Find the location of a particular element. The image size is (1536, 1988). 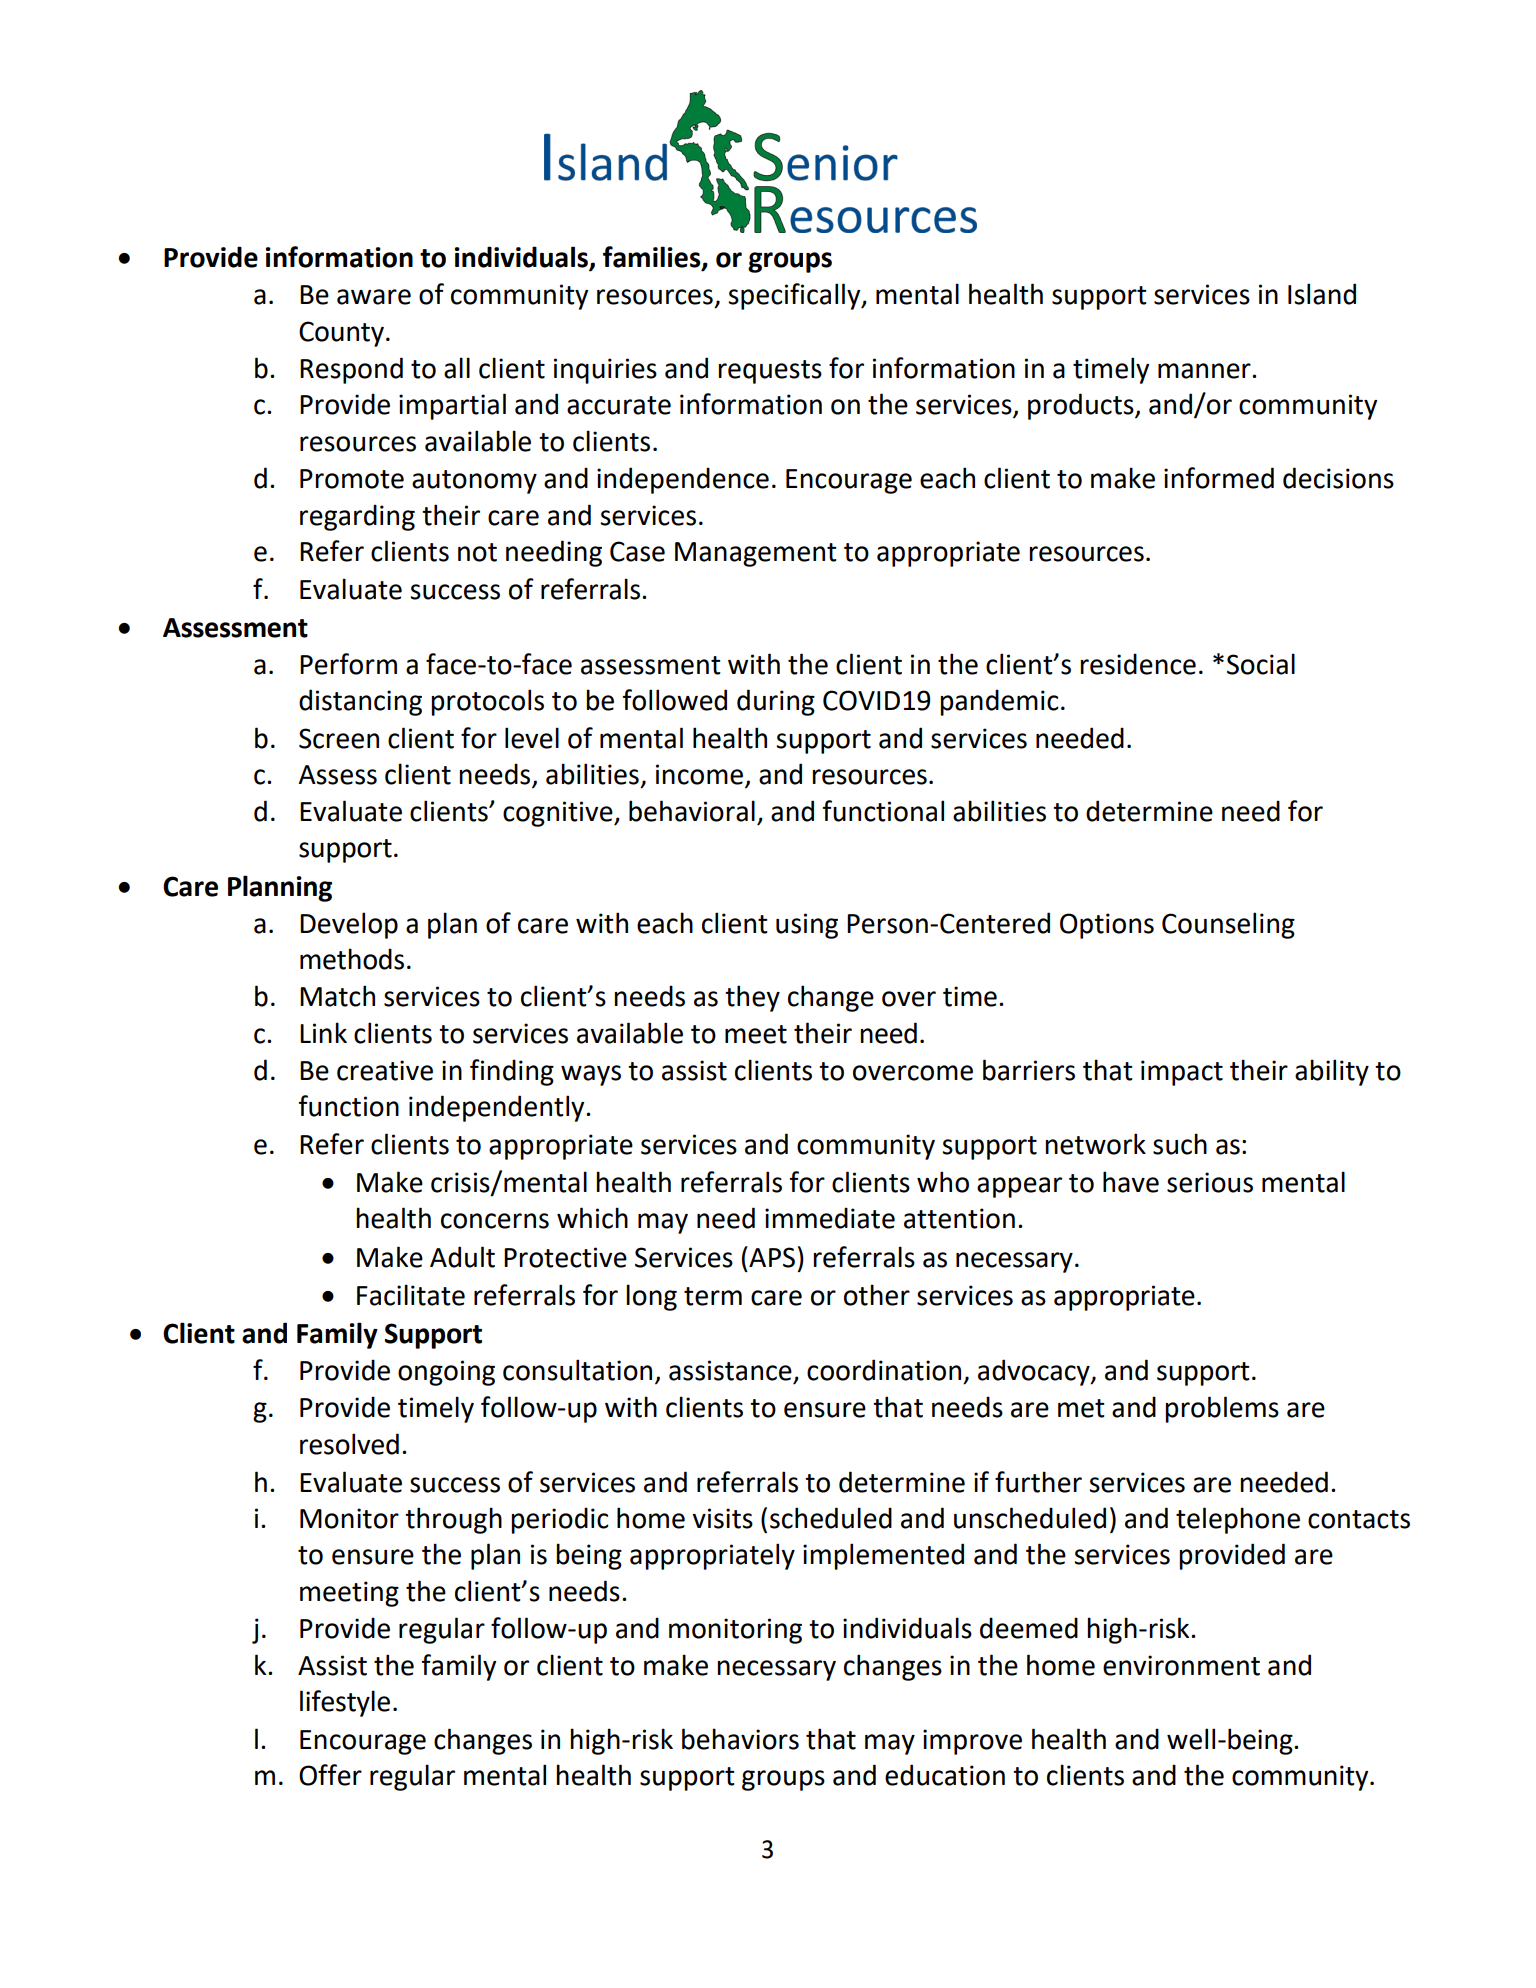

problems is located at coordinates (1222, 1409).
